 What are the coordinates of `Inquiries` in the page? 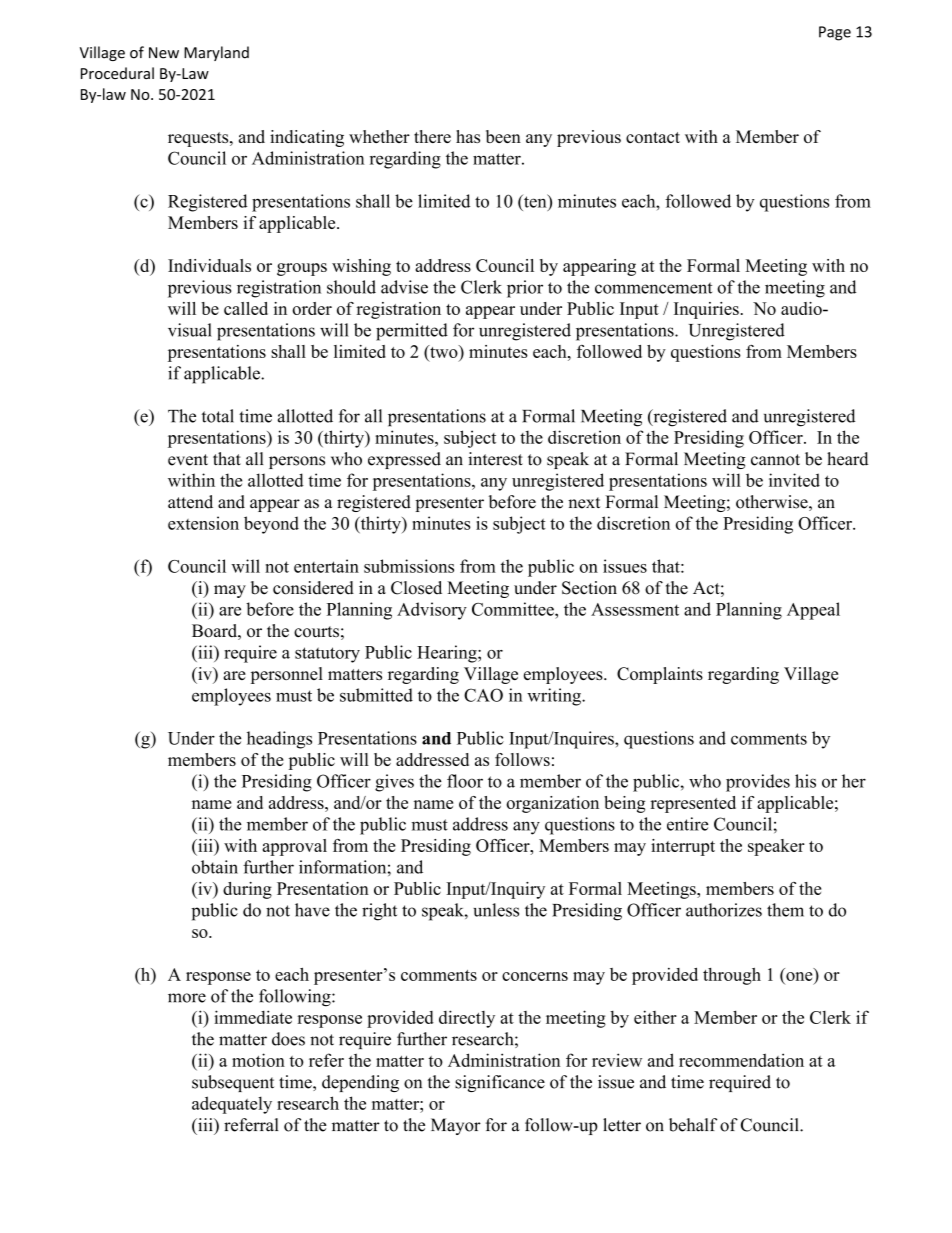 It's located at (706, 310).
